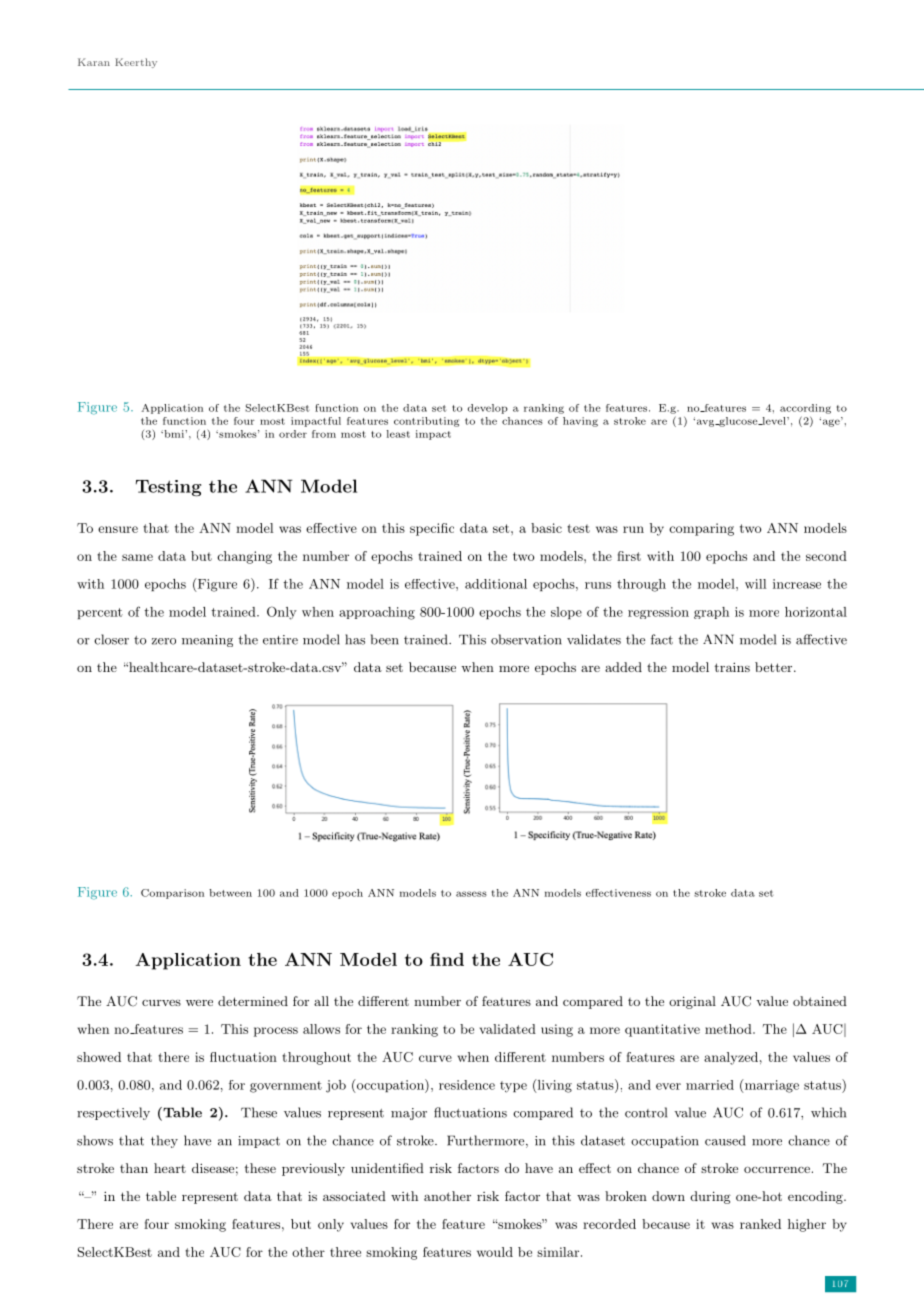  What do you see at coordinates (426, 422) in the document?
I see `contributing` at bounding box center [426, 422].
